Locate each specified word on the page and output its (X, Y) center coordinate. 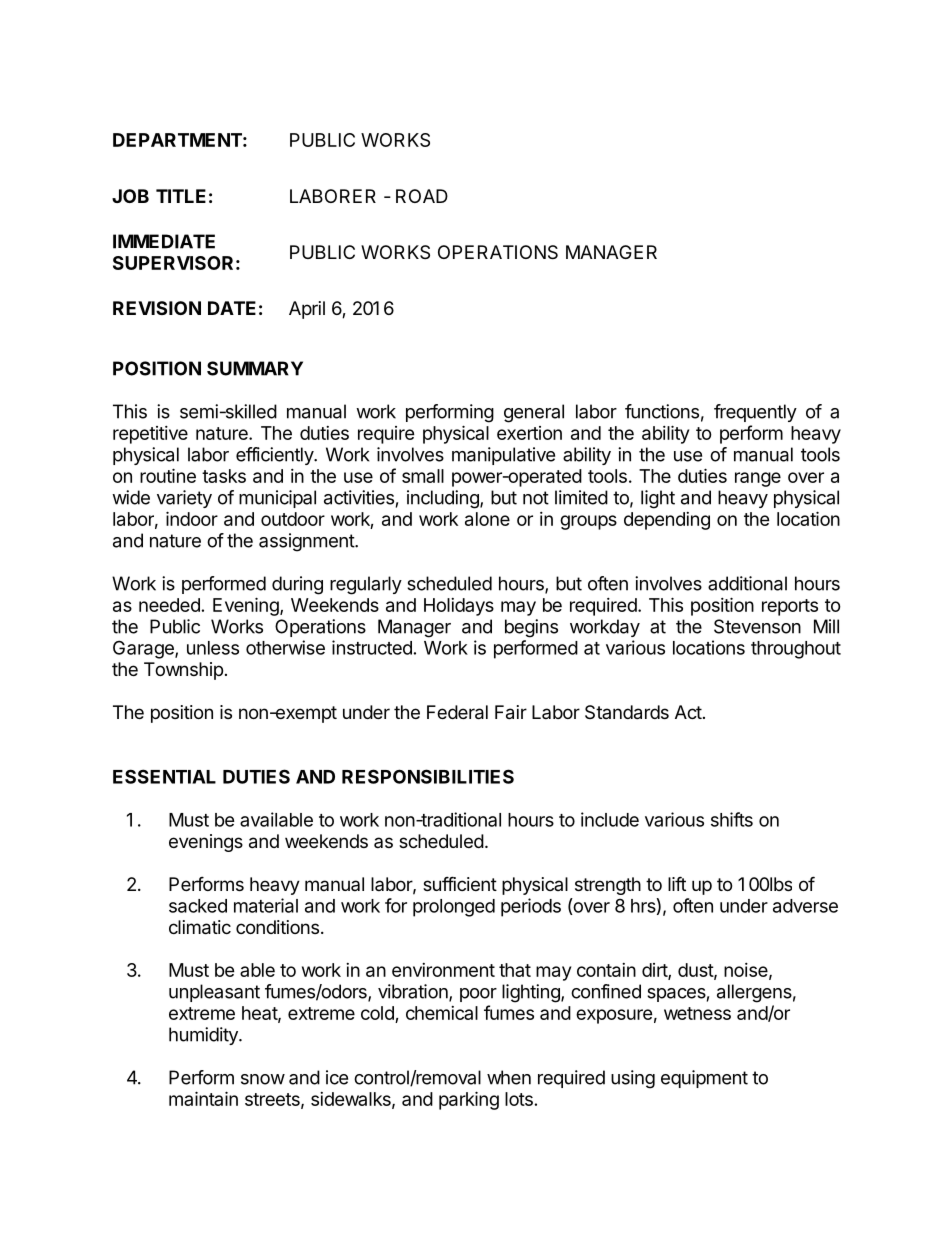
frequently (755, 413)
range (758, 479)
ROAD (422, 196)
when (509, 1077)
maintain (203, 1098)
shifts (732, 819)
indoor (192, 518)
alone (487, 519)
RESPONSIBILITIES (428, 776)
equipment (704, 1079)
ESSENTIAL (164, 776)
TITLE (181, 196)
